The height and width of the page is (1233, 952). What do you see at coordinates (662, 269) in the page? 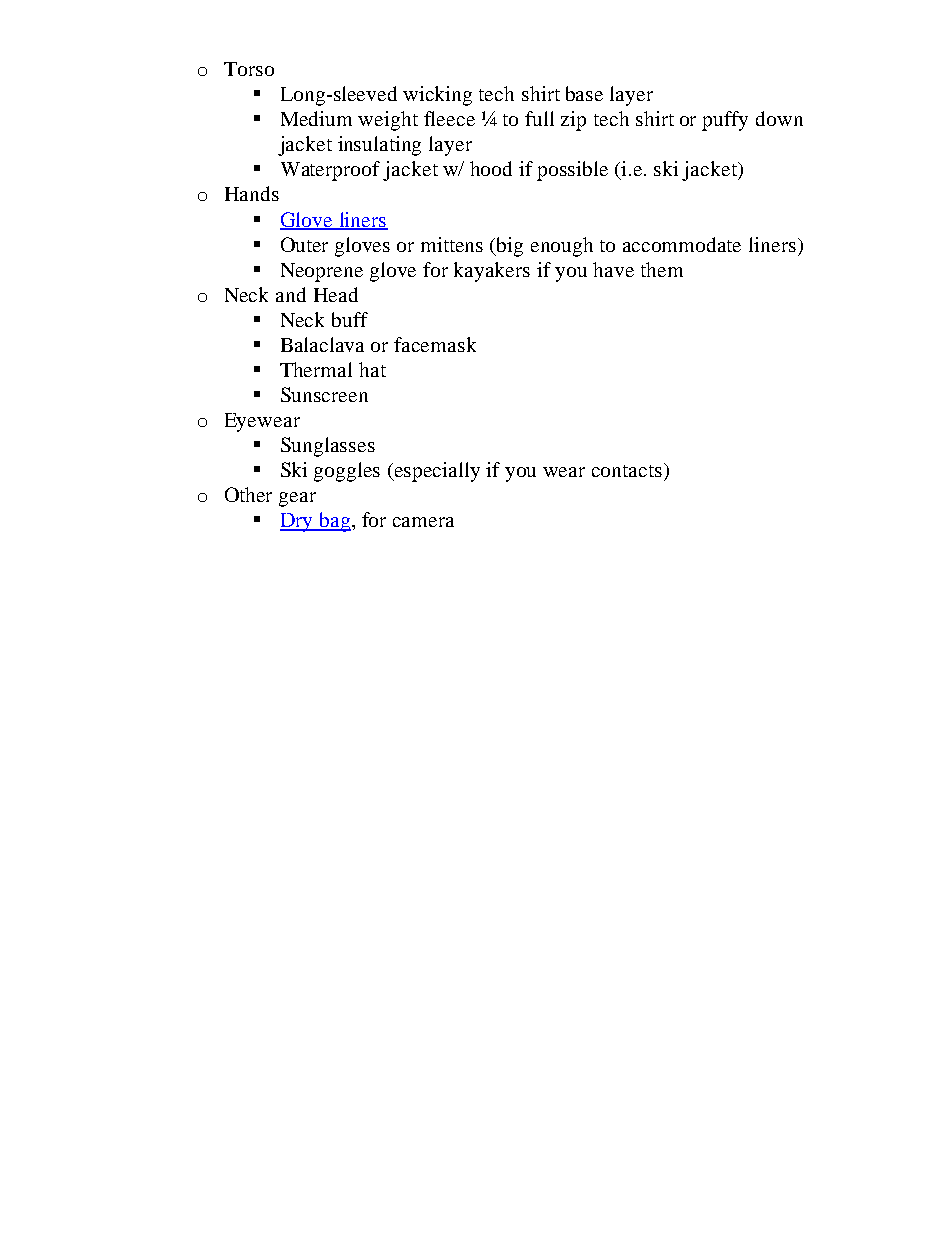
I see `them` at bounding box center [662, 269].
